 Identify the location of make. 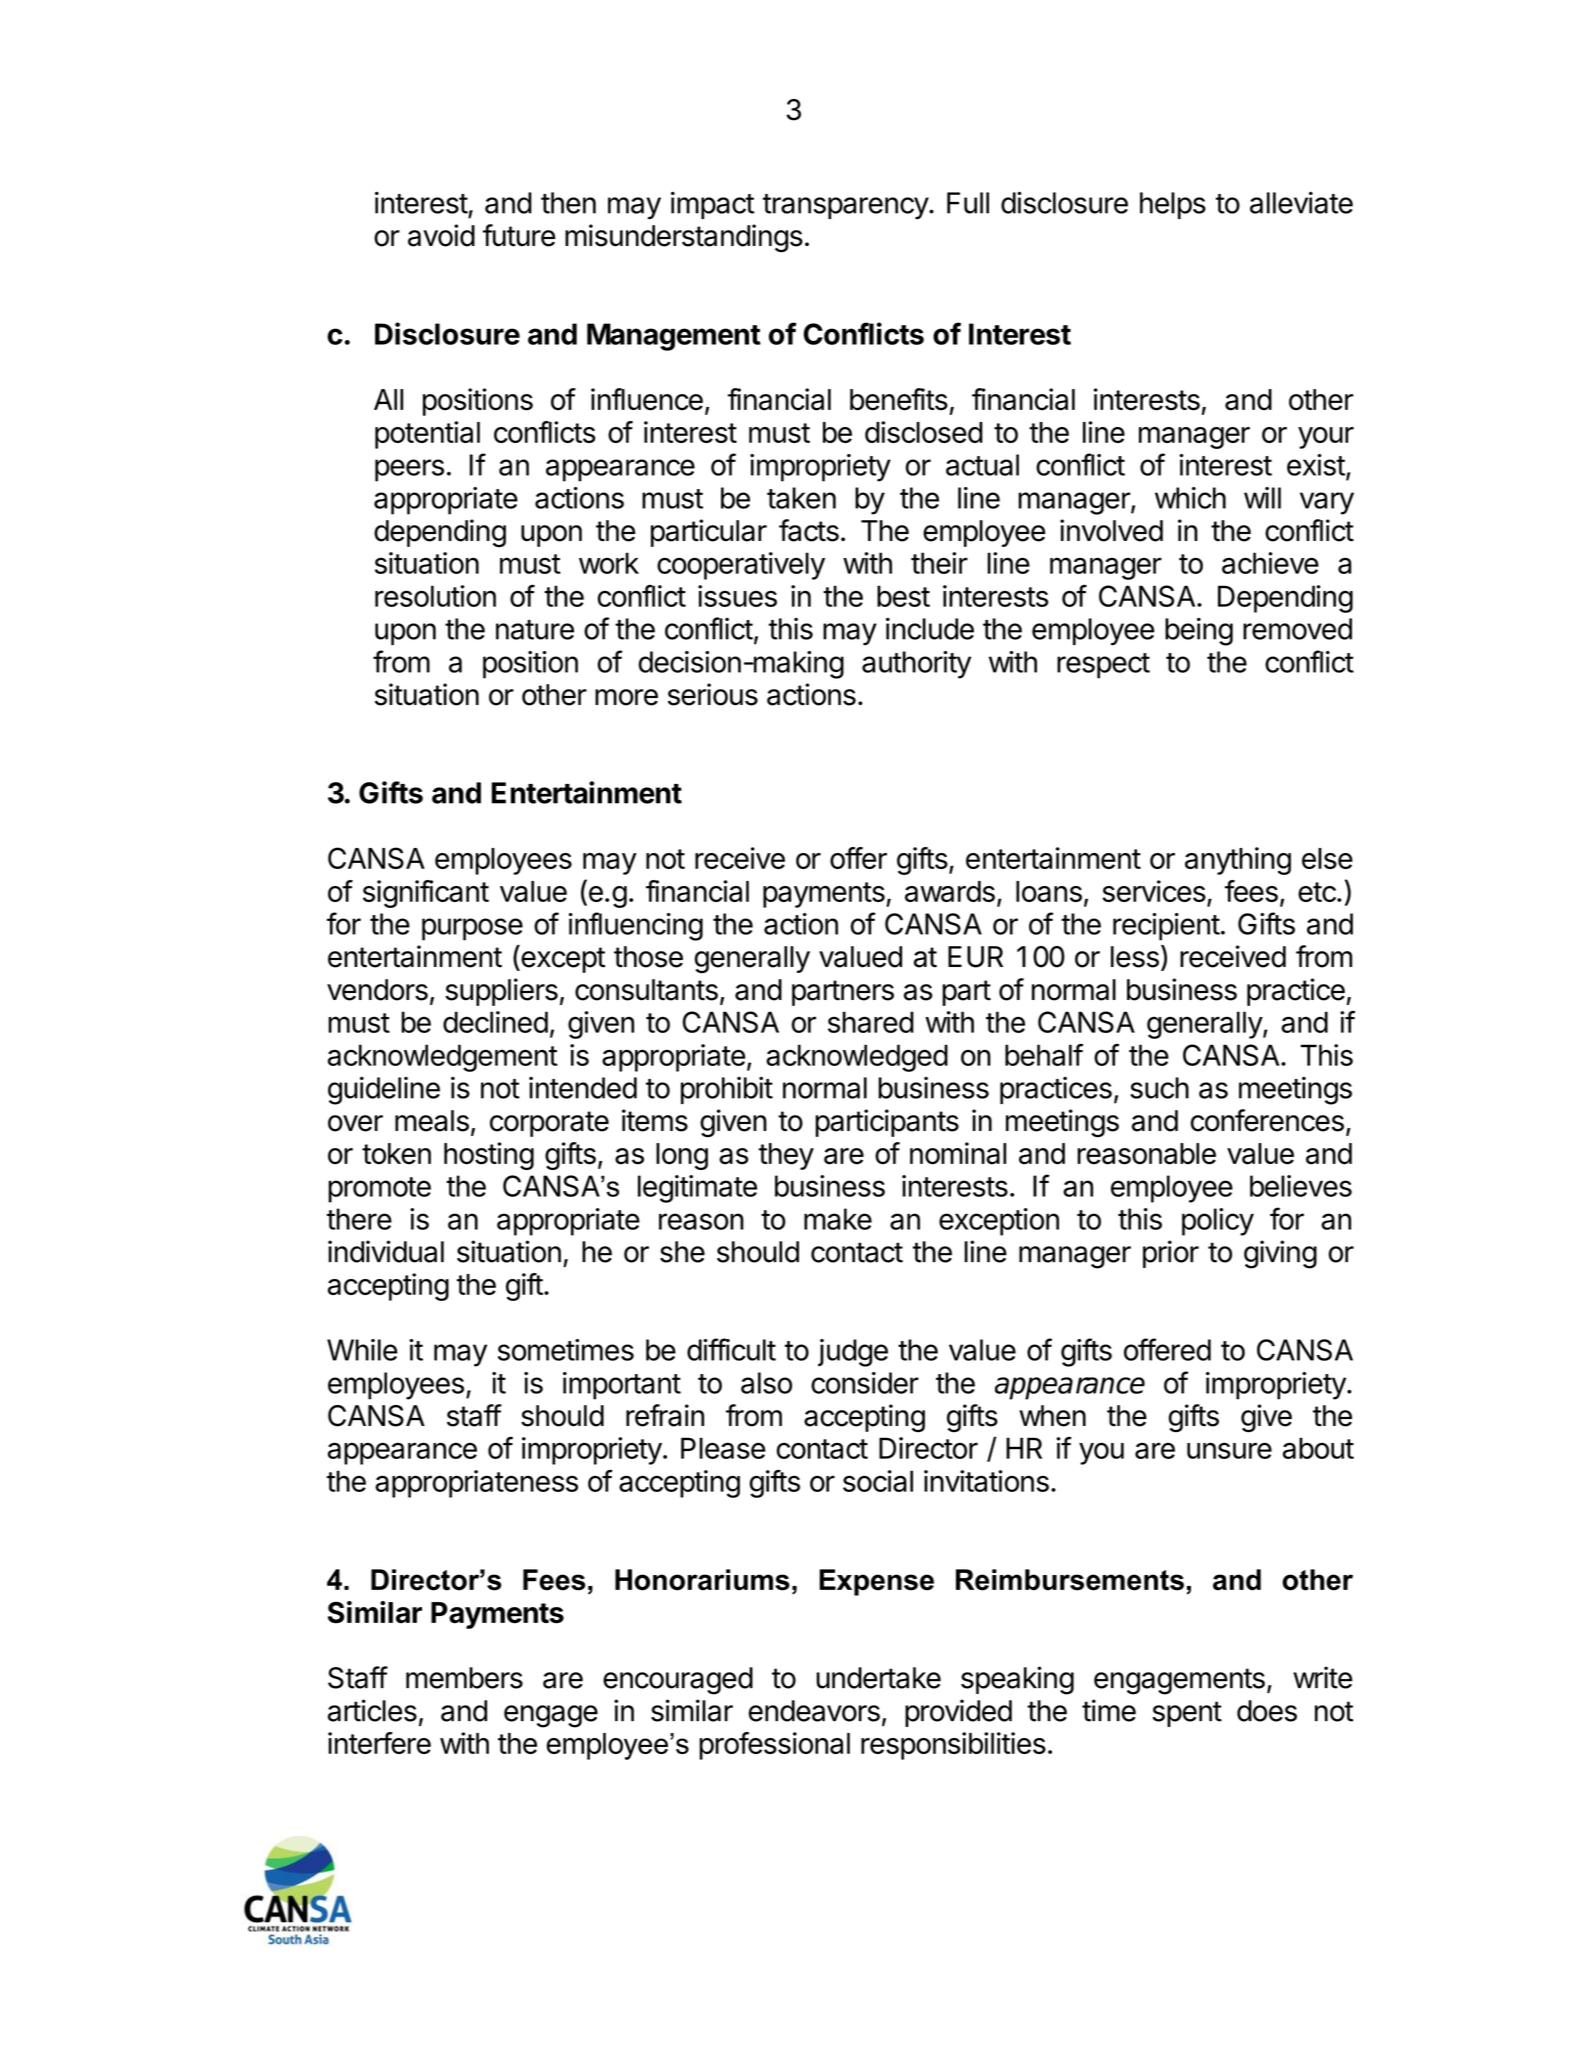
(838, 1219).
